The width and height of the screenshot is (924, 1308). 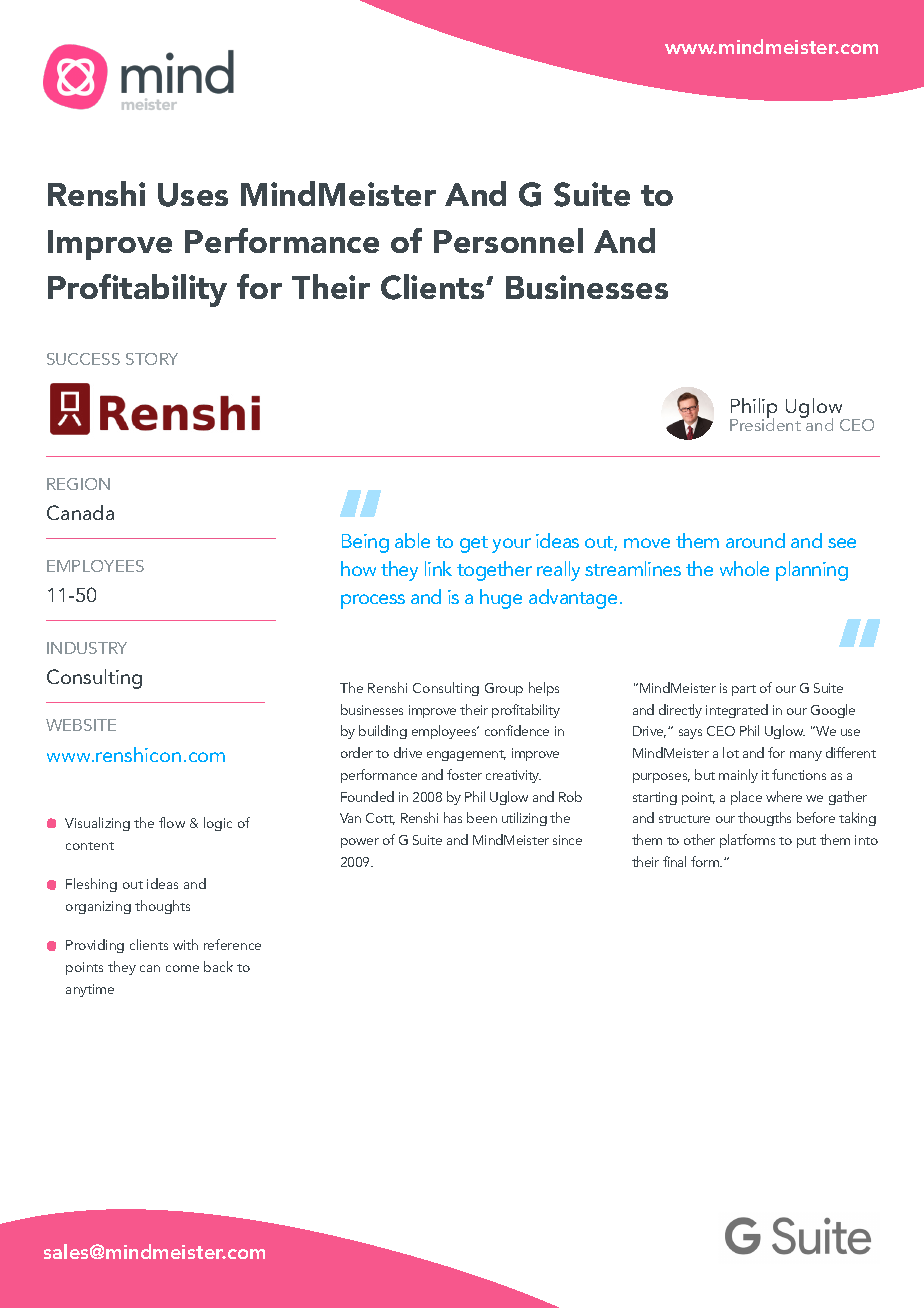 What do you see at coordinates (674, 861) in the screenshot?
I see `final` at bounding box center [674, 861].
